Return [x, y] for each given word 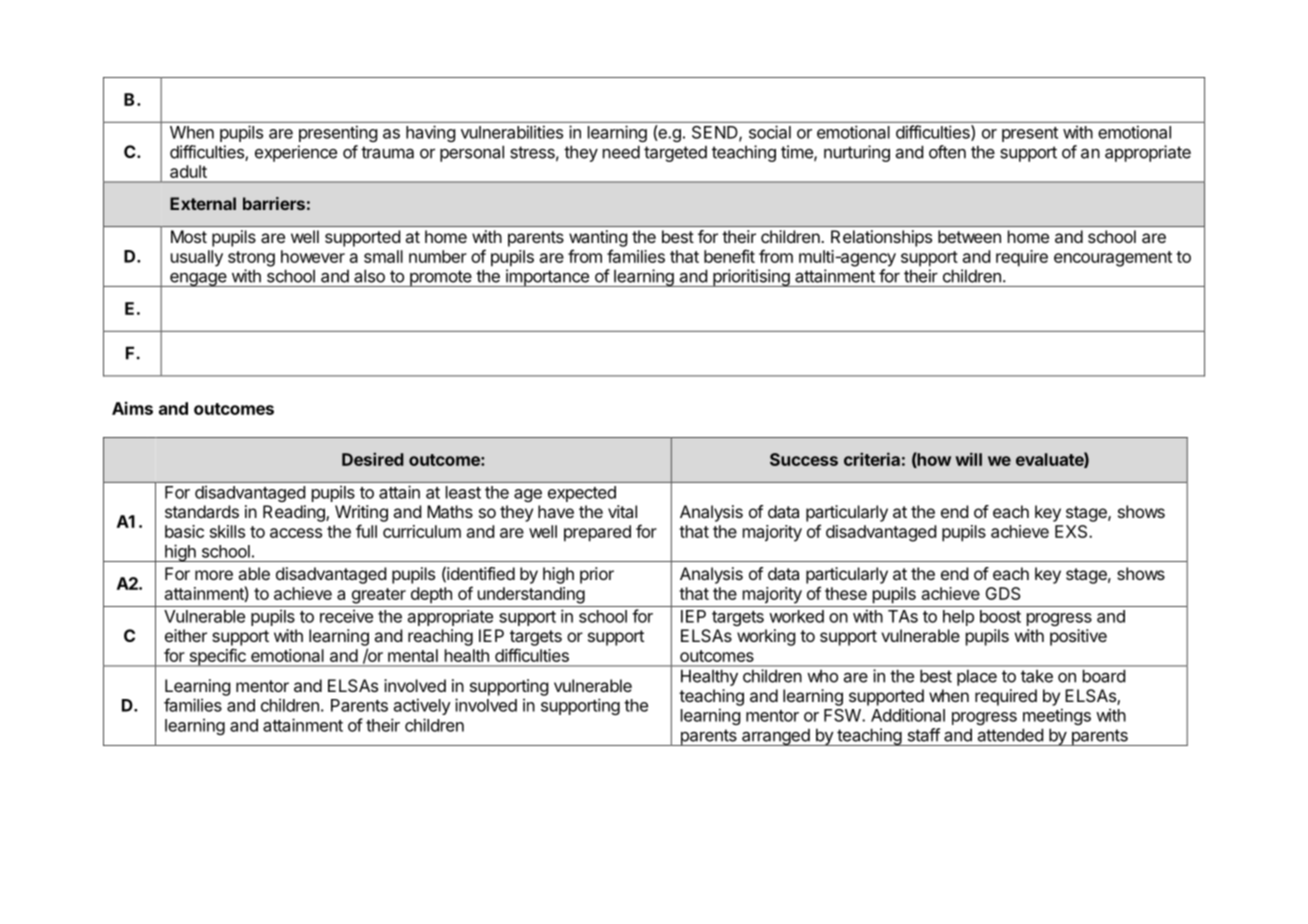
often [947, 152]
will [968, 459]
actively [422, 706]
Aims [132, 408]
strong [251, 259]
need [621, 152]
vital [622, 511]
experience [296, 153]
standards [202, 511]
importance [547, 278]
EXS [1072, 531]
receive [346, 616]
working [766, 637]
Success [804, 459]
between [969, 236]
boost [1000, 616]
